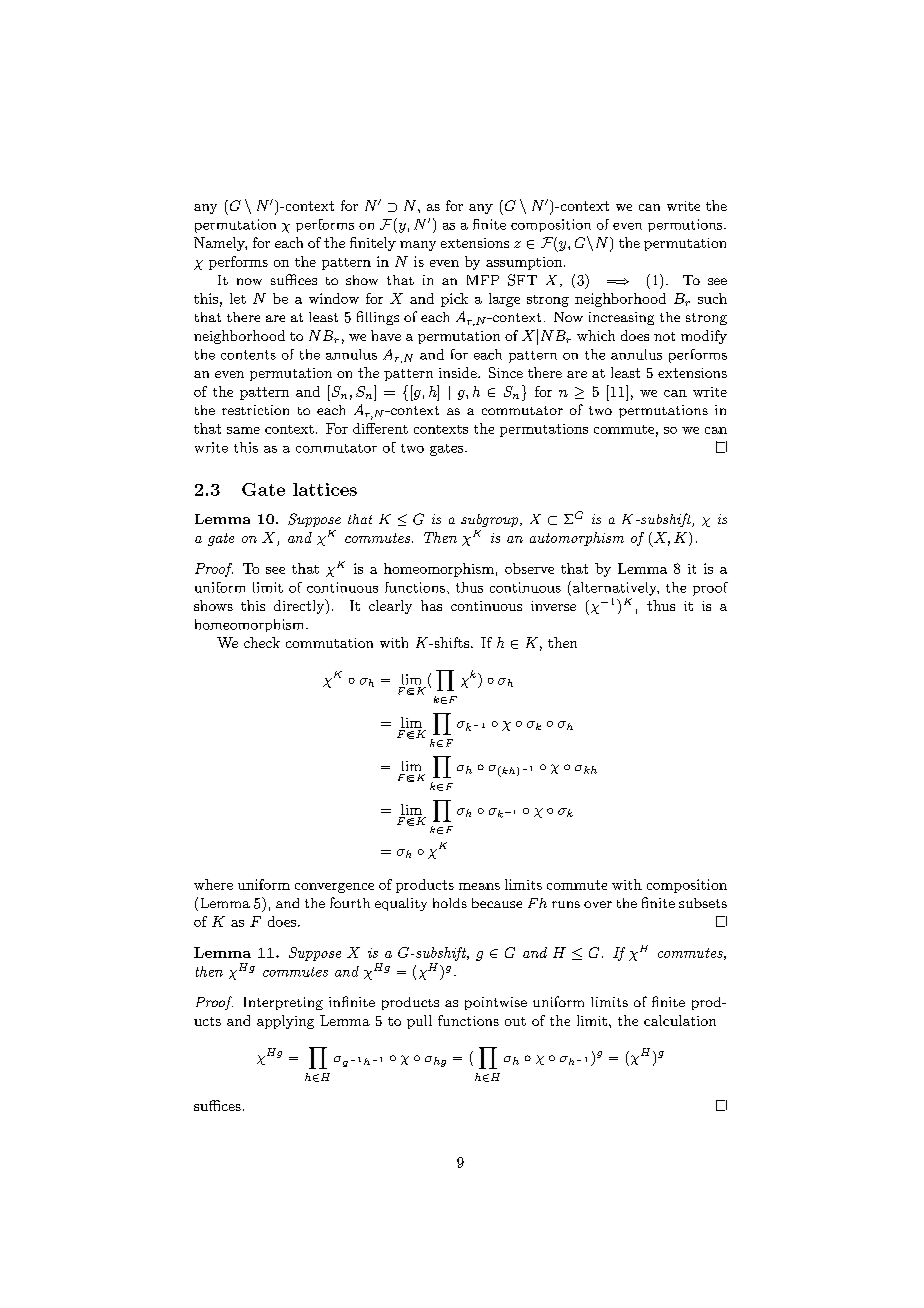 The width and height of the image is (924, 1308). Describe the element at coordinates (496, 1003) in the image. I see `pointwise` at that location.
